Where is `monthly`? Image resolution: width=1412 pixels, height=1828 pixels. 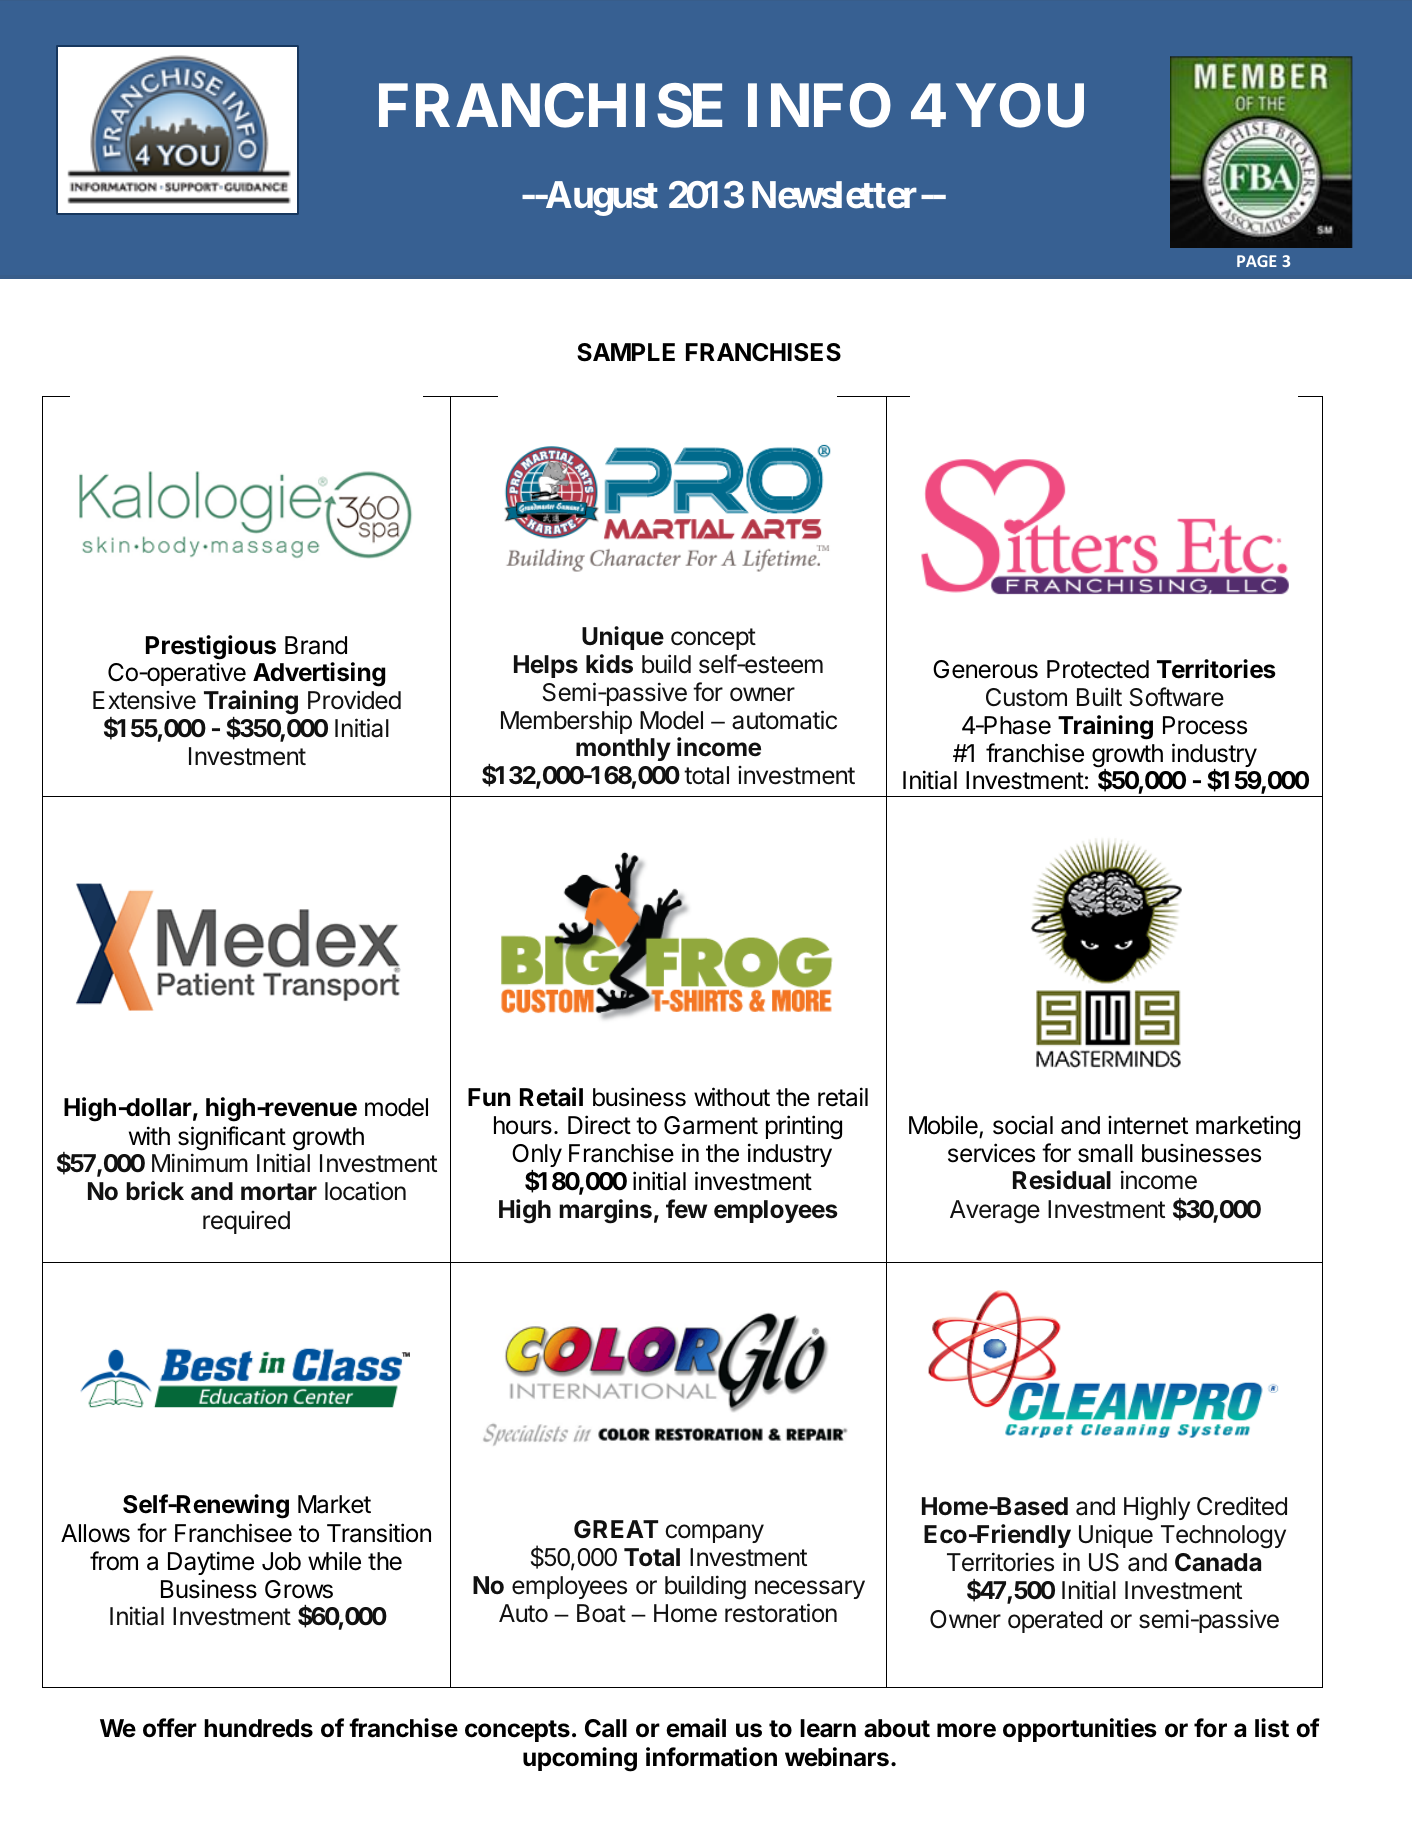 monthly is located at coordinates (623, 749).
